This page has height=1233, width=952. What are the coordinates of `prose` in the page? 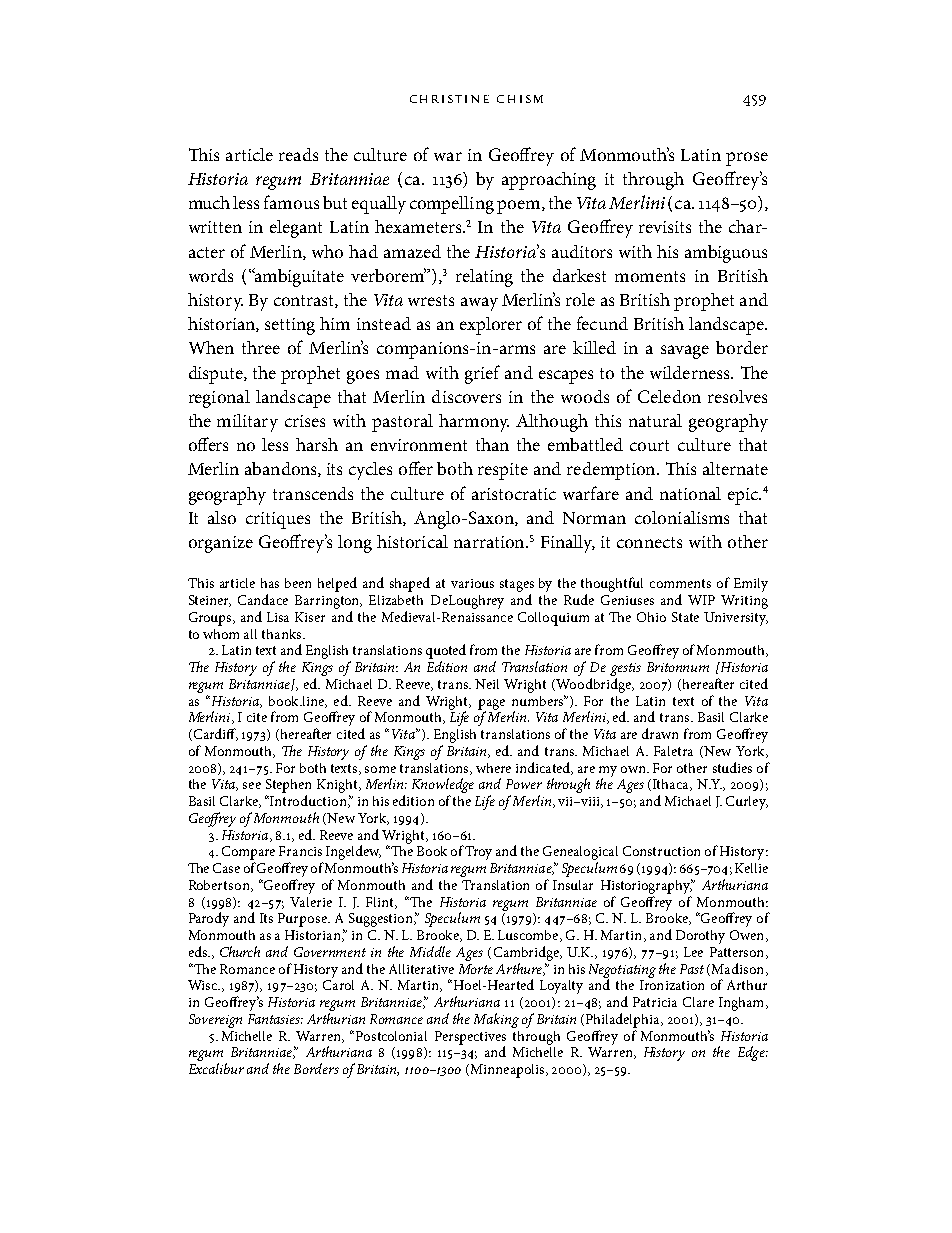 It's located at (747, 159).
